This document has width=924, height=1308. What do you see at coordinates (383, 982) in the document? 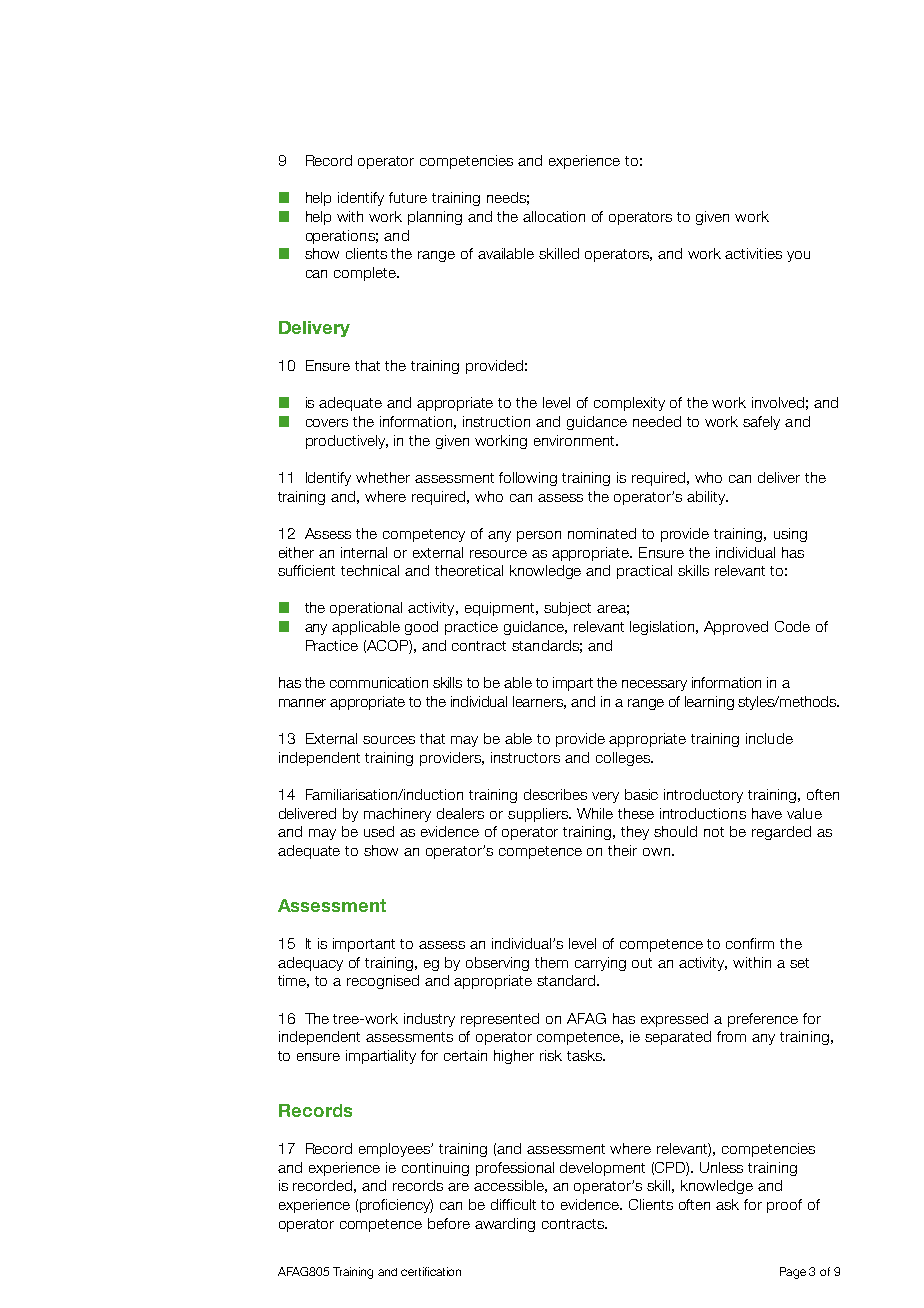
I see `recognised` at bounding box center [383, 982].
